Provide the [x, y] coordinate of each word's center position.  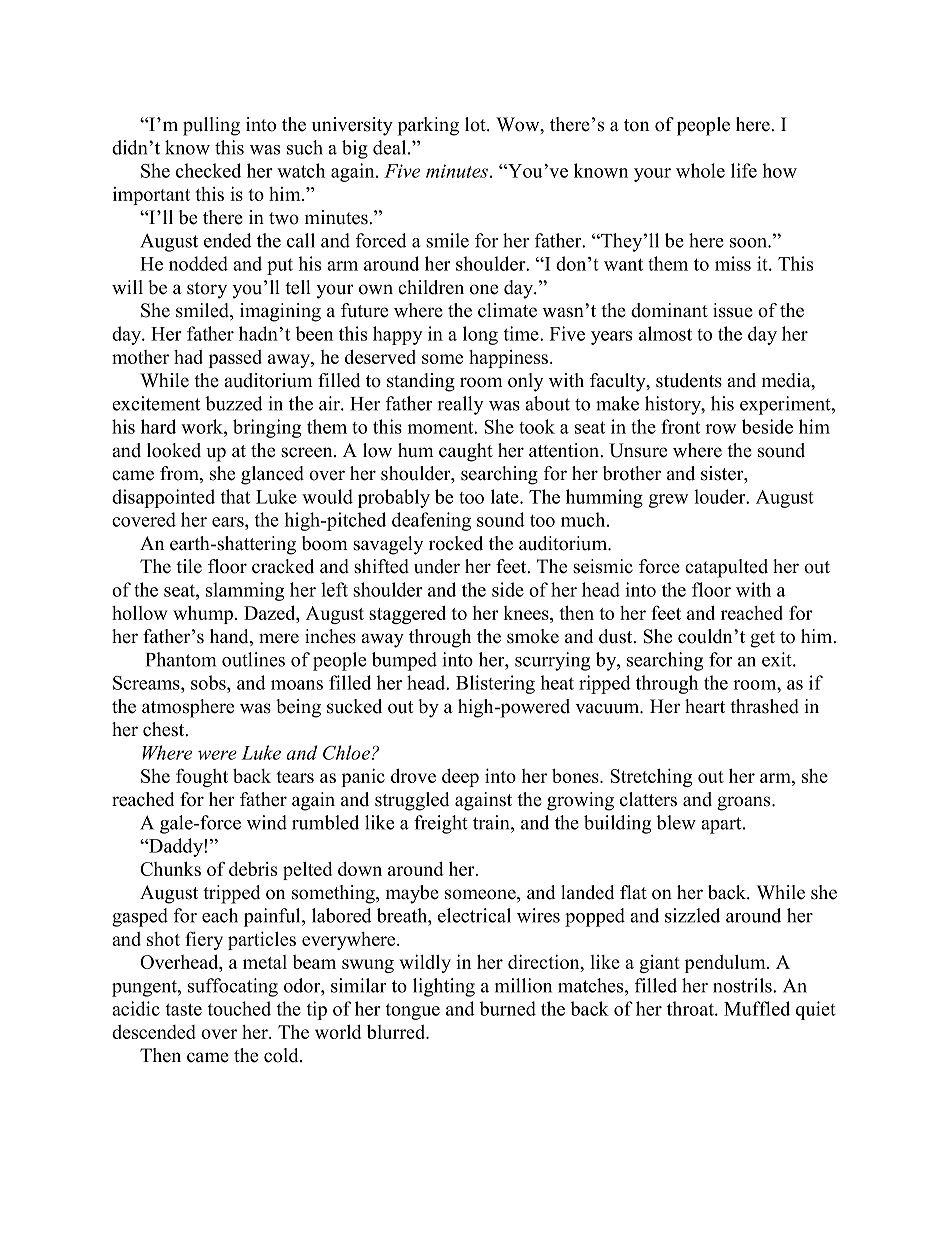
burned [507, 1008]
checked [208, 170]
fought [202, 777]
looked [174, 450]
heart [705, 706]
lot [476, 124]
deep [460, 778]
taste [184, 1009]
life [744, 170]
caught [466, 452]
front [680, 426]
